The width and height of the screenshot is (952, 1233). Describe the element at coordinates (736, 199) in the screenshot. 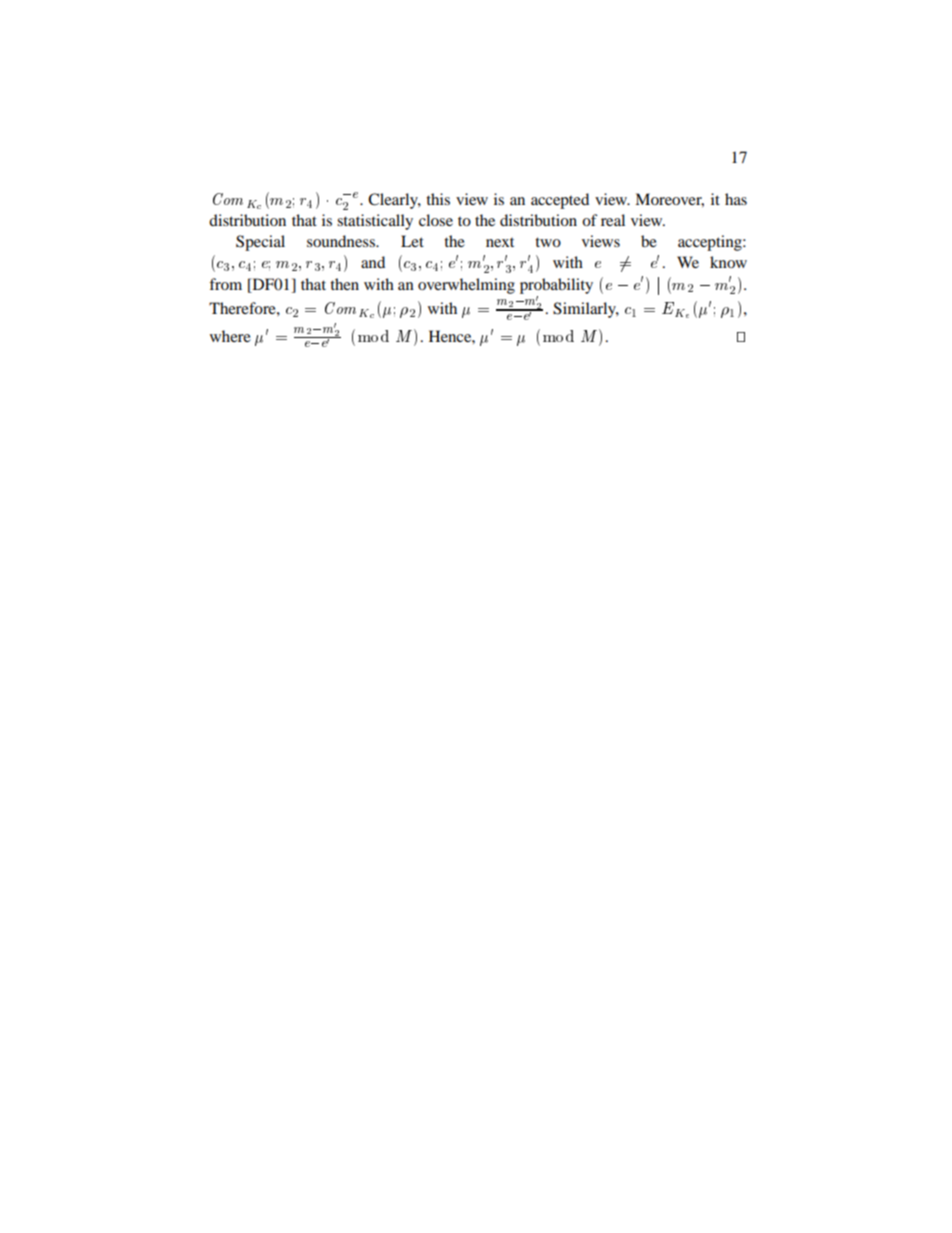

I see `has` at that location.
